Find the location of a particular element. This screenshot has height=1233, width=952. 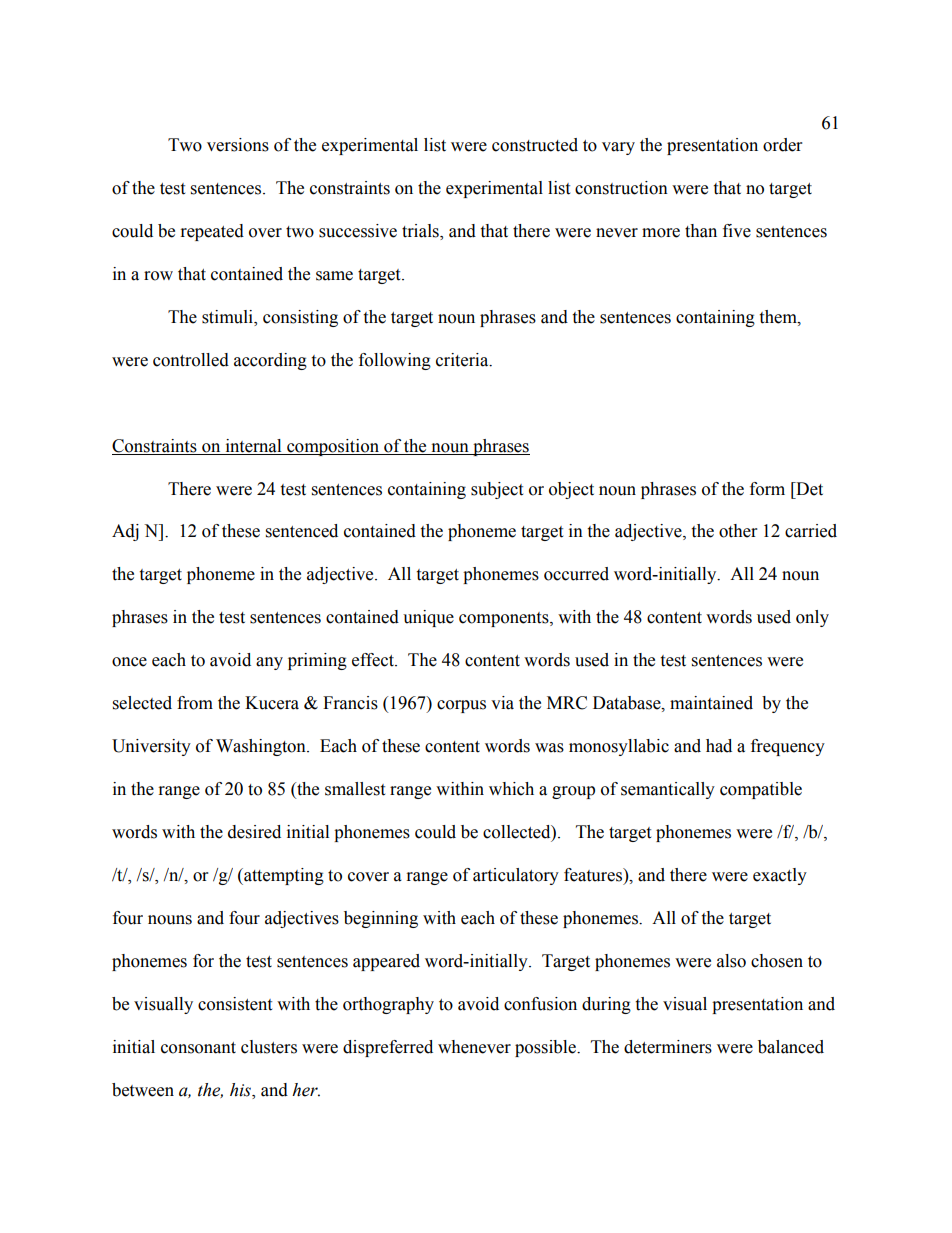

desired is located at coordinates (254, 832).
